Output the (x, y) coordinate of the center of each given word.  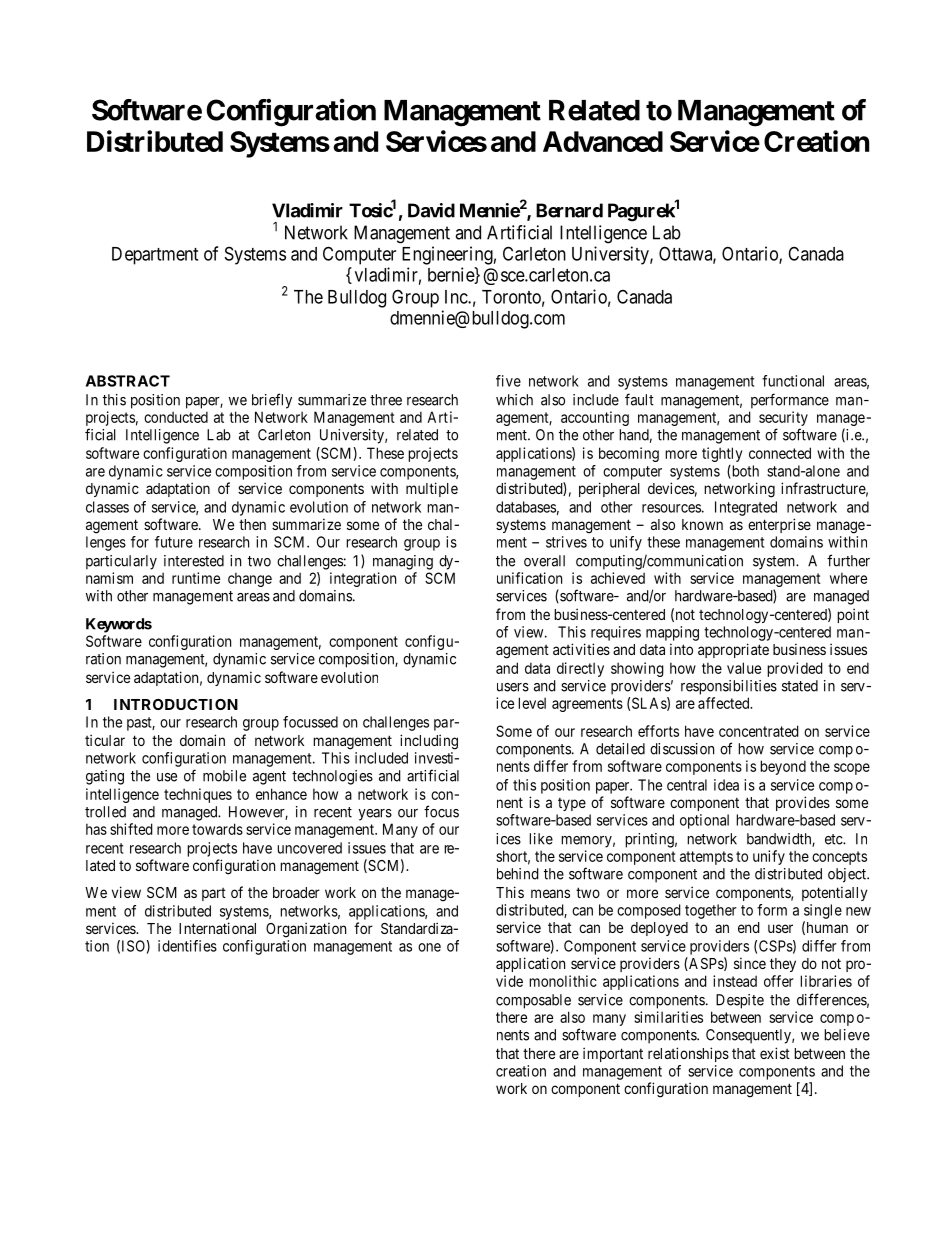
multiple (432, 489)
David (431, 210)
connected (780, 453)
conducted (176, 417)
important (613, 1054)
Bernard (569, 210)
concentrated (759, 731)
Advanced (603, 141)
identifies (187, 946)
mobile (224, 776)
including (429, 742)
